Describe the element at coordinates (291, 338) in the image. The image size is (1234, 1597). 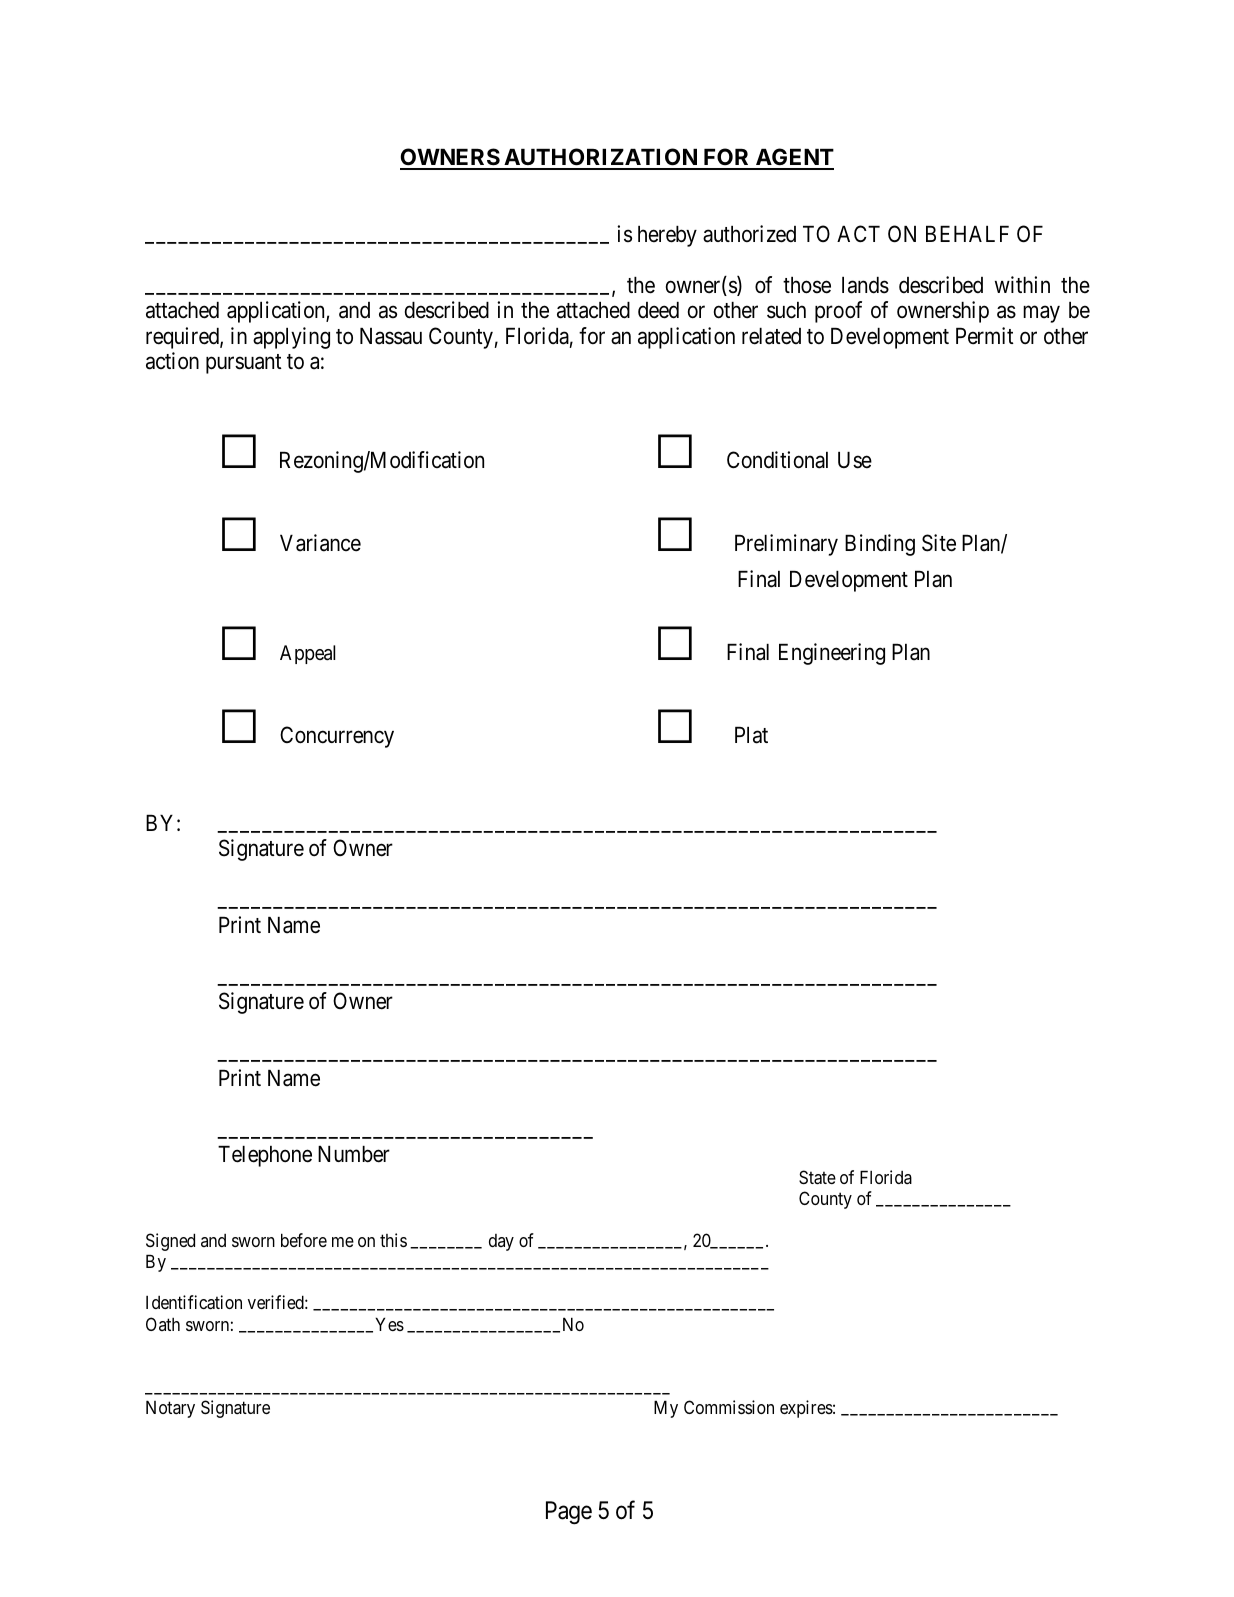
I see `applying` at that location.
